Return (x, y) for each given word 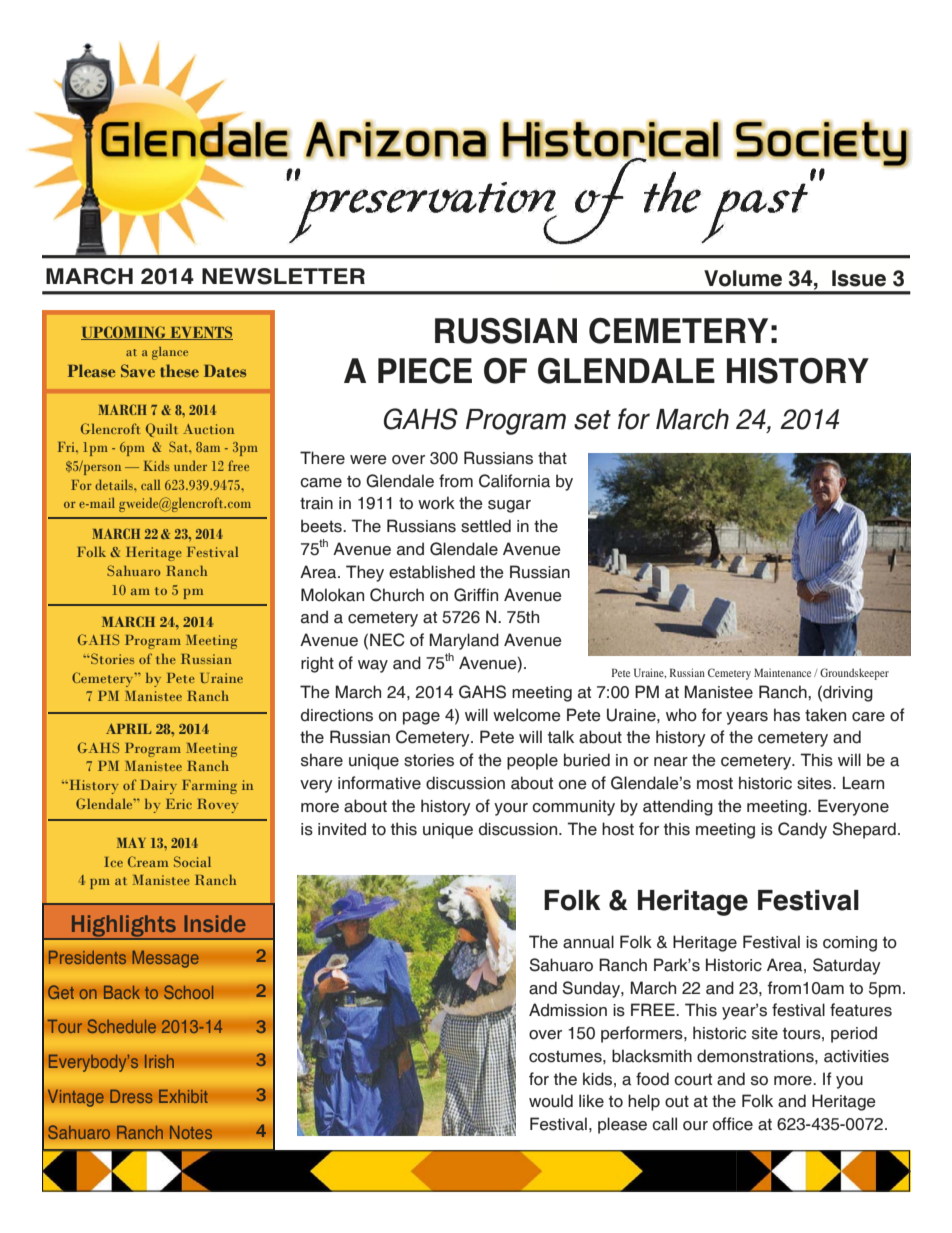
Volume (743, 278)
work (436, 503)
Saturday (847, 966)
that (552, 458)
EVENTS (200, 333)
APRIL (128, 729)
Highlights (123, 927)
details (115, 484)
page (421, 718)
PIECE (425, 371)
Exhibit (183, 1096)
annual (588, 942)
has (787, 715)
